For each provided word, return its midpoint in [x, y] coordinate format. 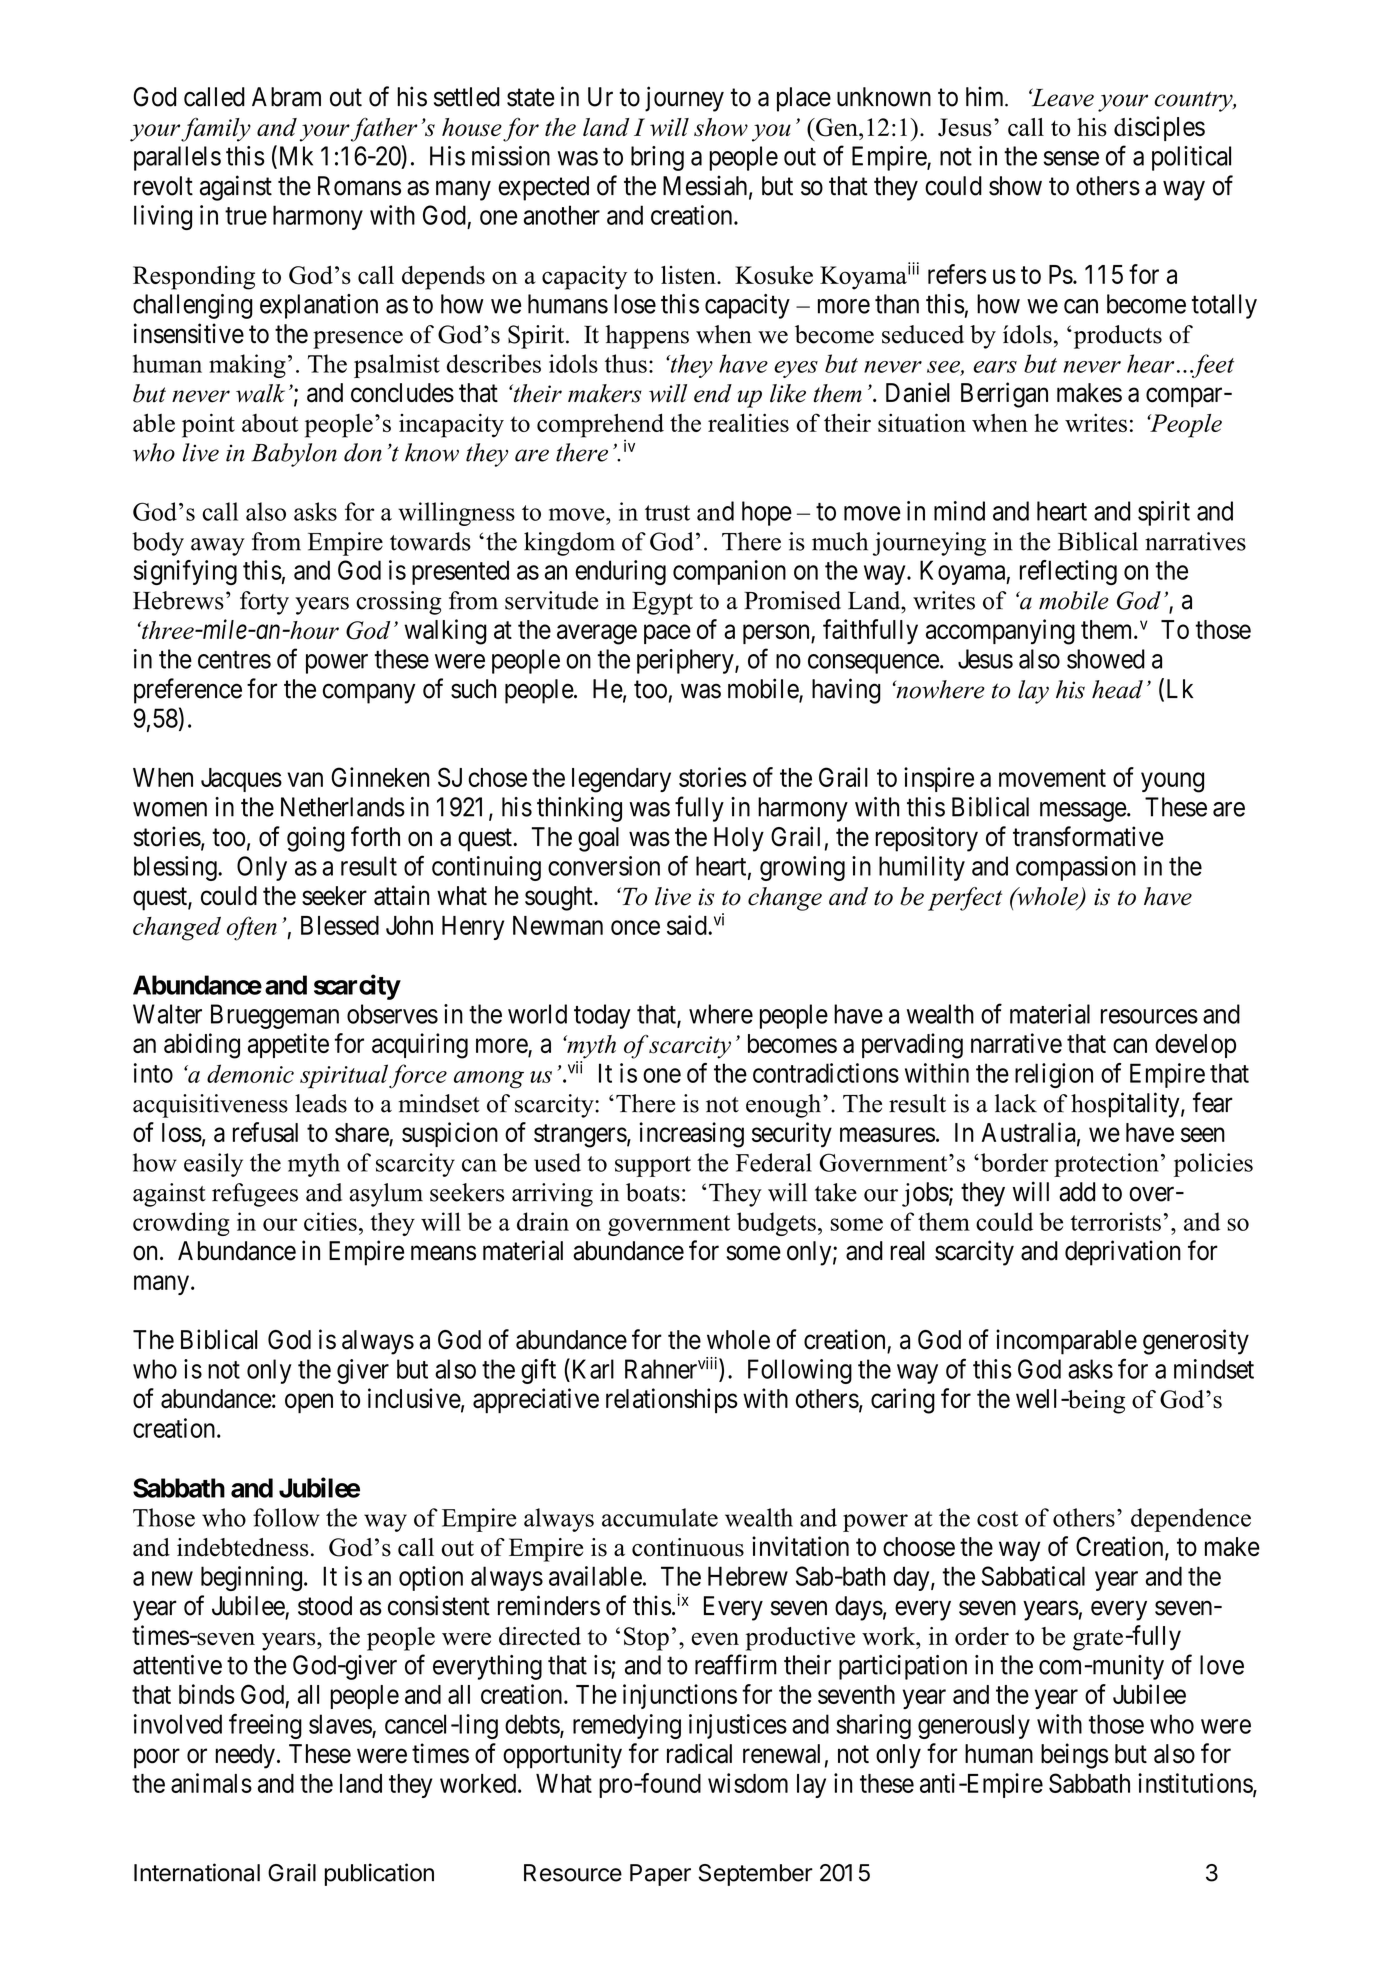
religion [1054, 1075]
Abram [286, 97]
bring [657, 158]
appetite [288, 1045]
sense [1071, 158]
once [635, 927]
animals [211, 1783]
